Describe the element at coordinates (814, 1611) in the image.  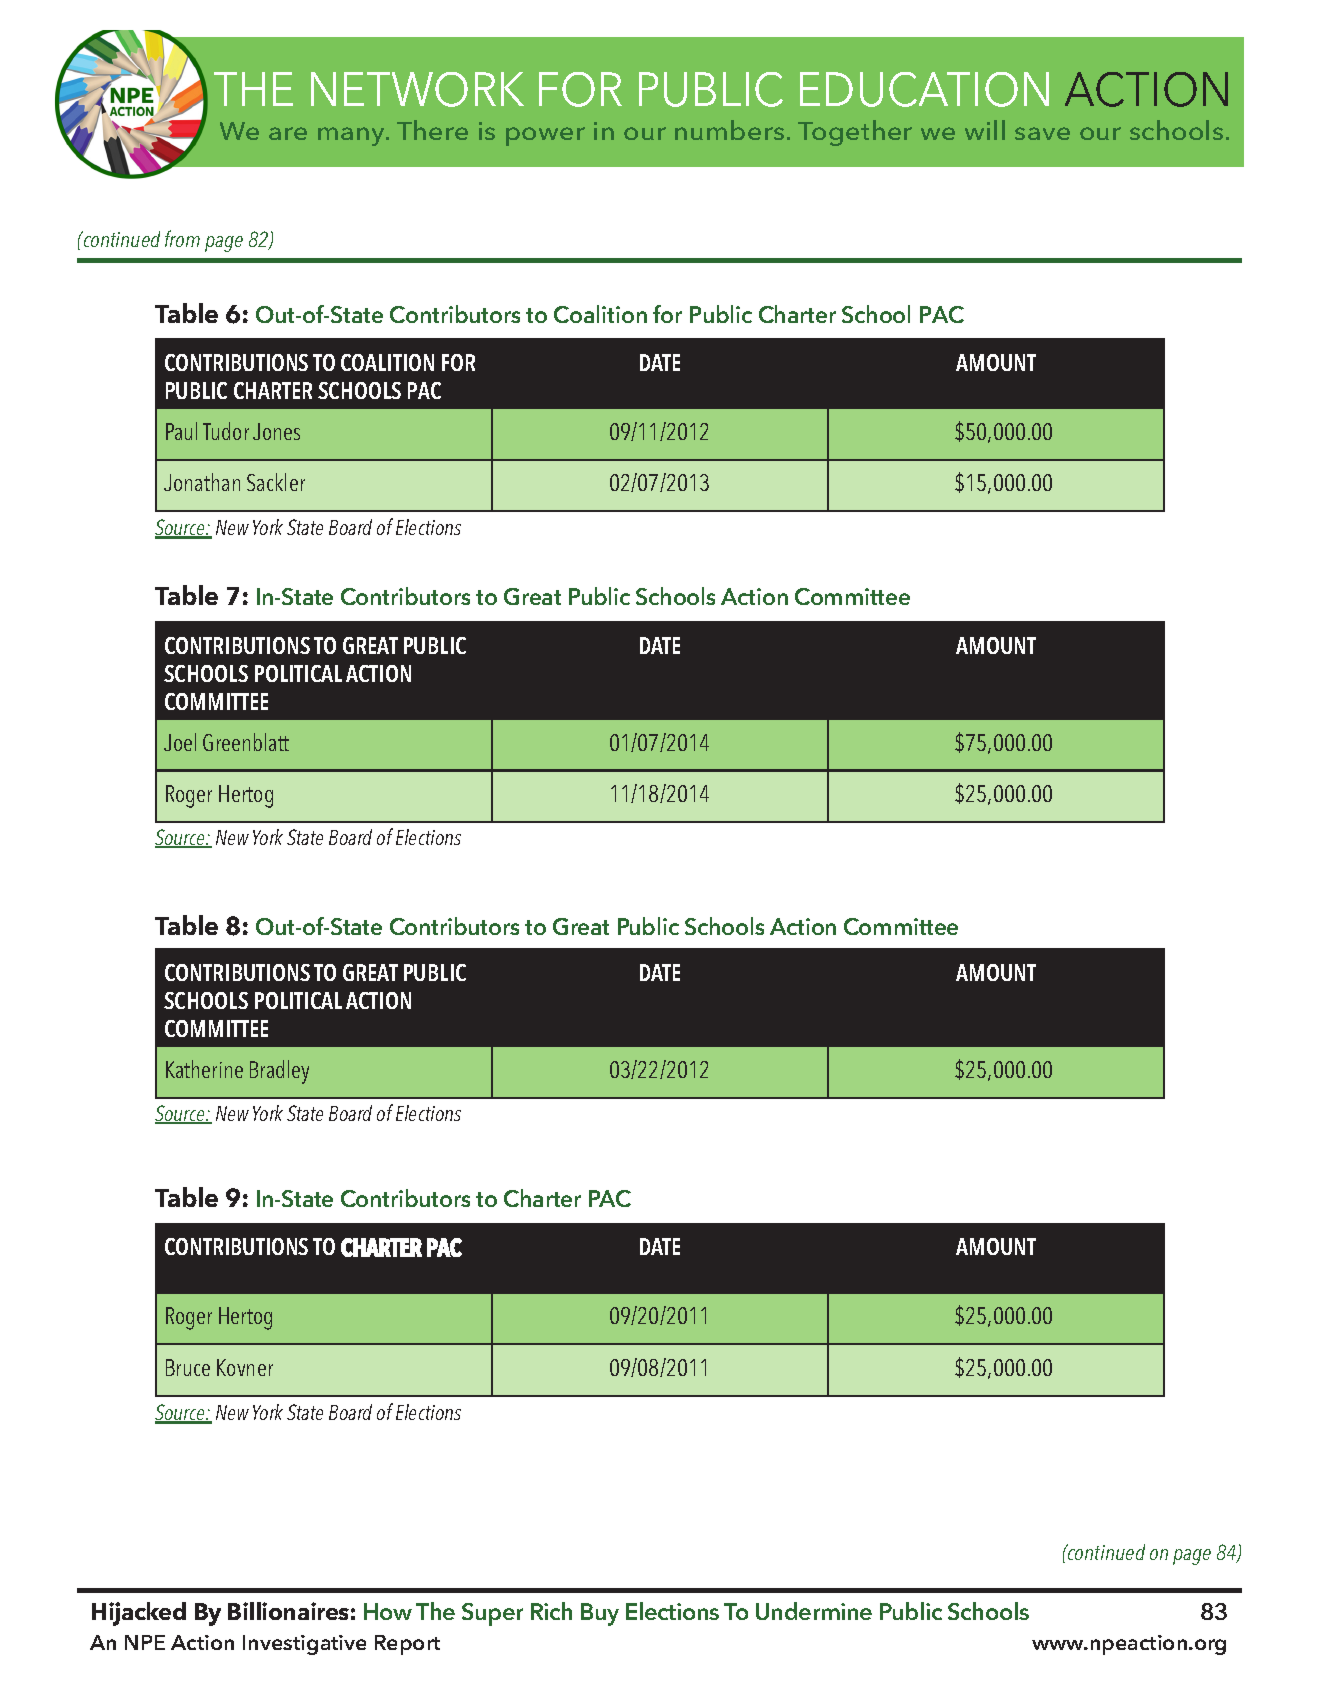
I see `Undermine` at that location.
